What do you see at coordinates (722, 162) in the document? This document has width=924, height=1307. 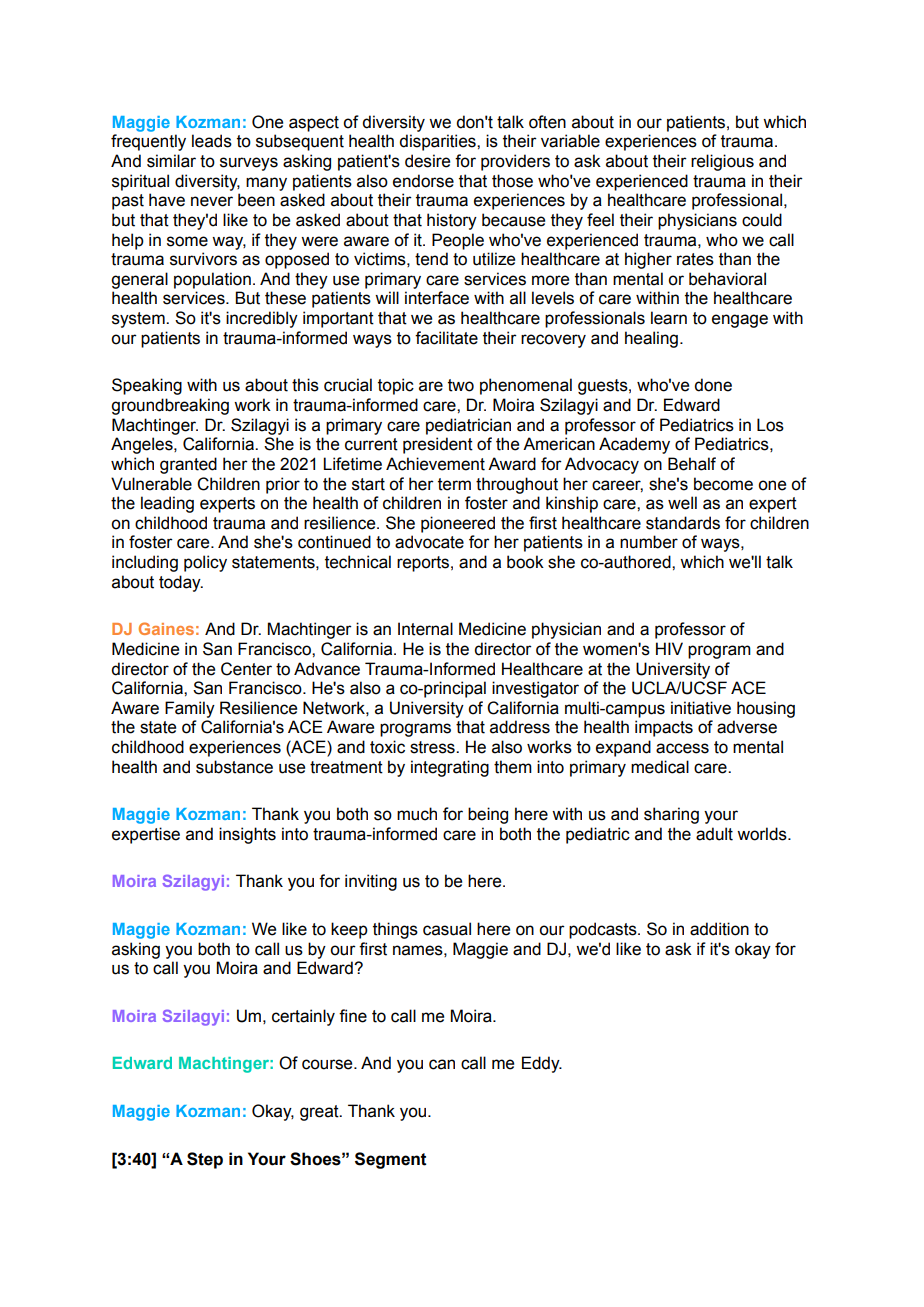 I see `religious` at bounding box center [722, 162].
